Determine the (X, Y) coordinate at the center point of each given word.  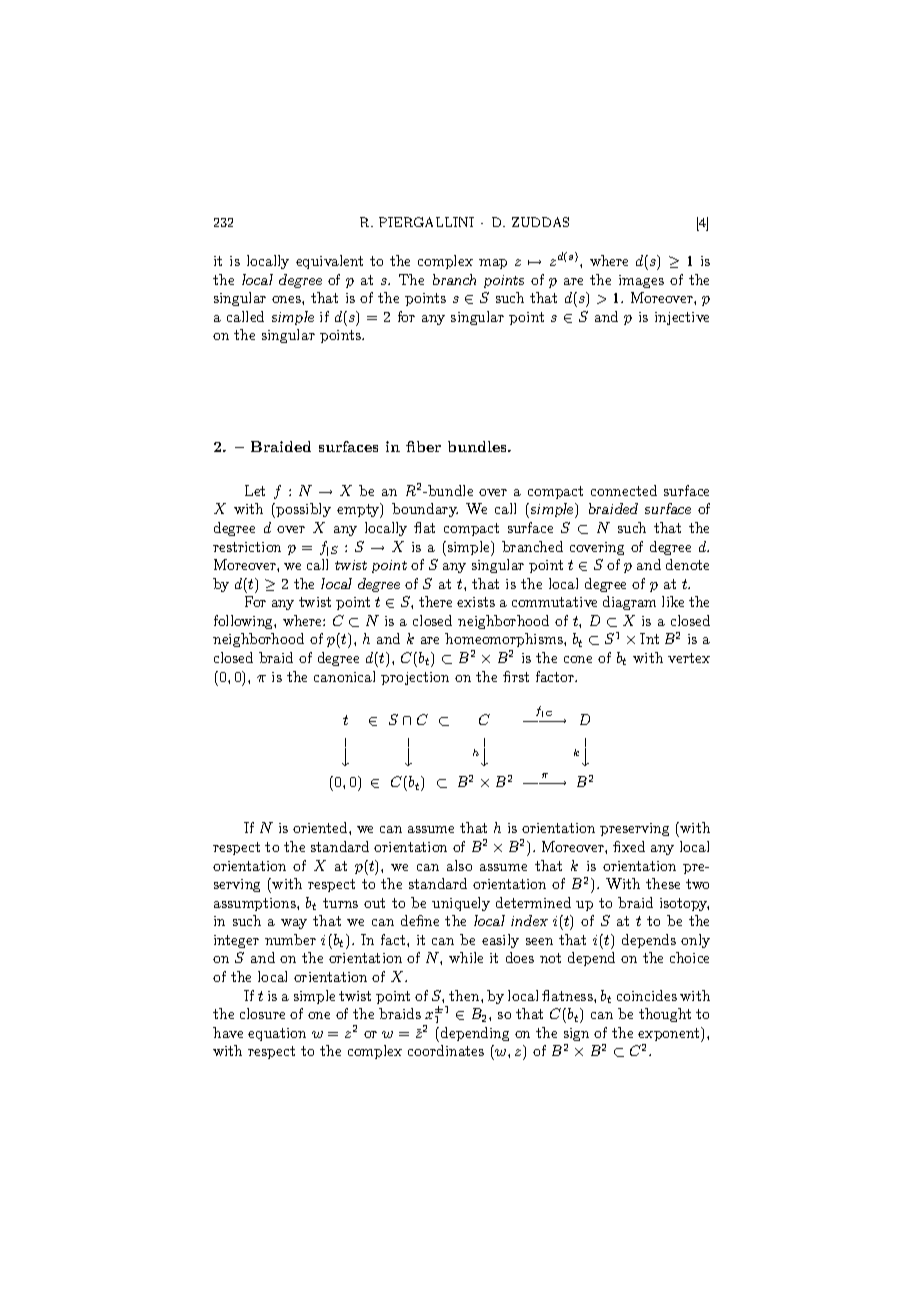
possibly (303, 510)
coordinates (446, 1050)
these (663, 883)
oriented (321, 827)
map (493, 264)
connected (624, 490)
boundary (425, 510)
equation (277, 1034)
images (641, 281)
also (459, 865)
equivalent (329, 262)
